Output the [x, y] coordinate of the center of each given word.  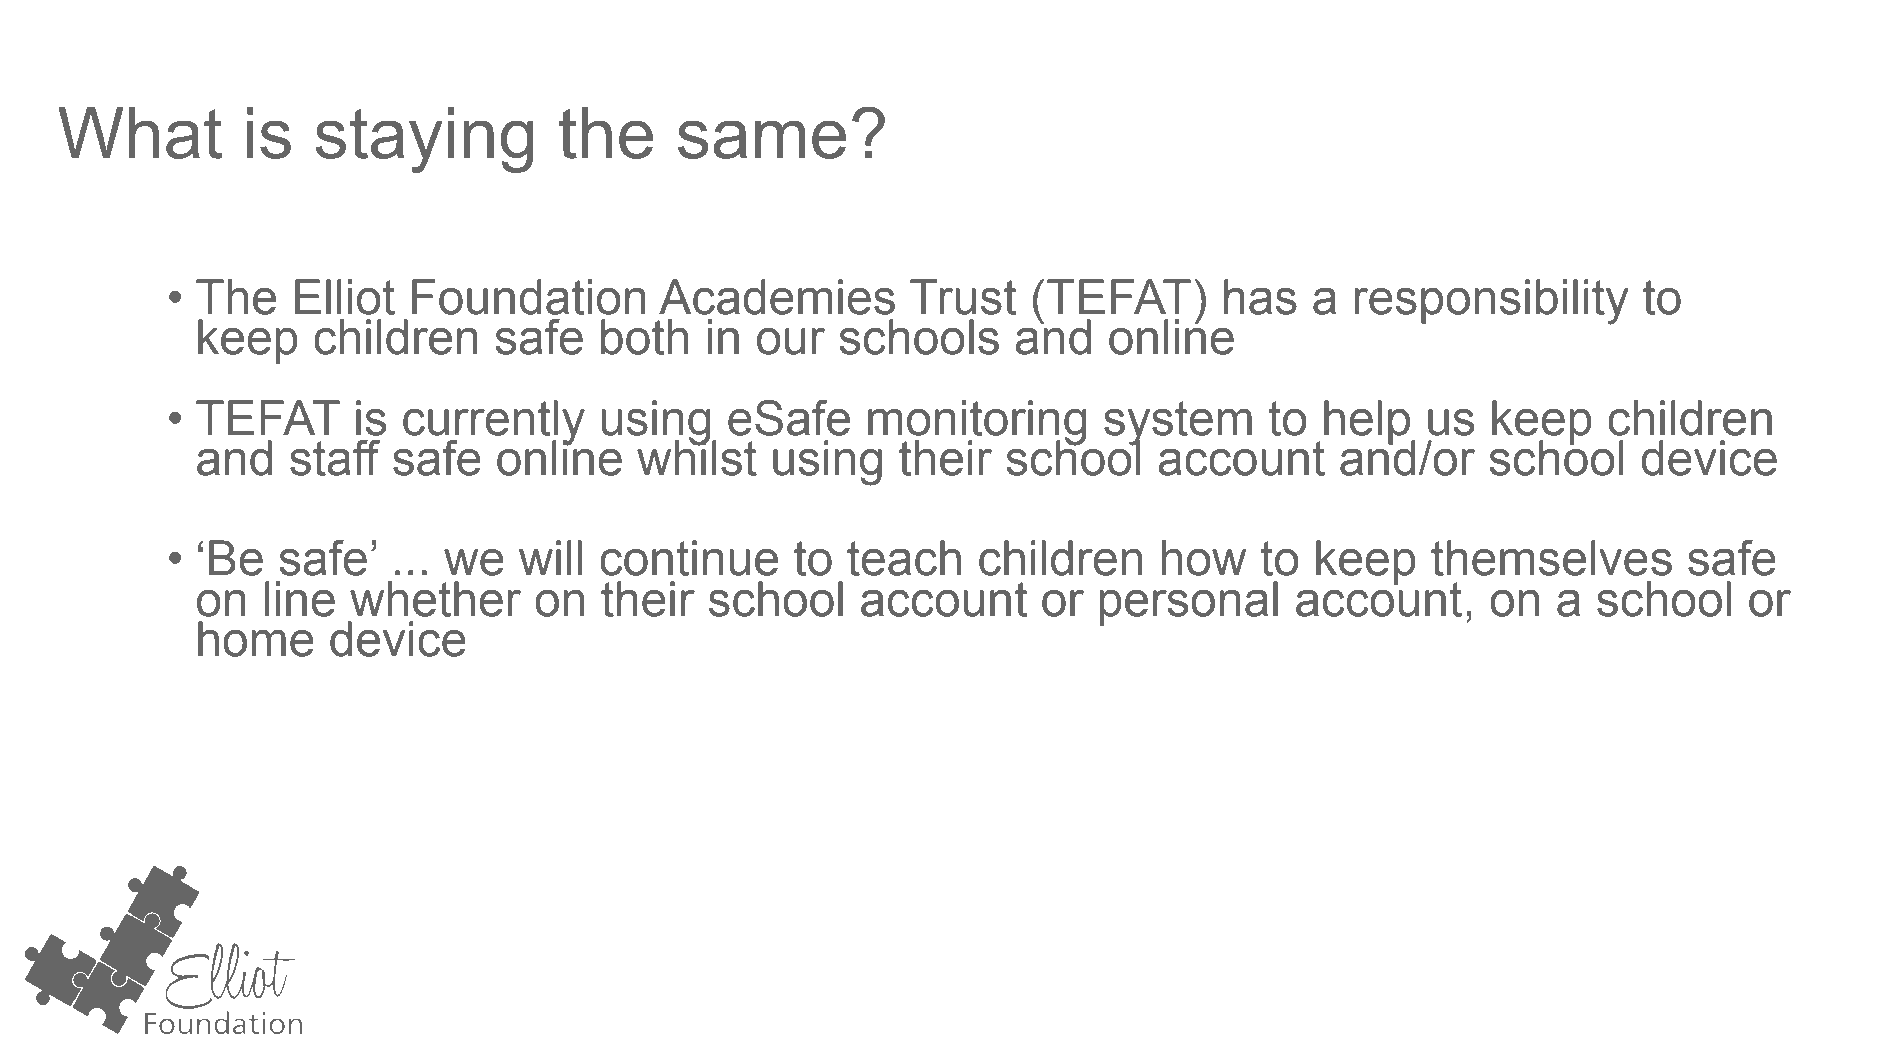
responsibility [1491, 302]
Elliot [345, 297]
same [762, 139]
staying [424, 140]
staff [335, 458]
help [1368, 423]
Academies [777, 297]
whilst [697, 457]
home [256, 639]
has [1260, 297]
